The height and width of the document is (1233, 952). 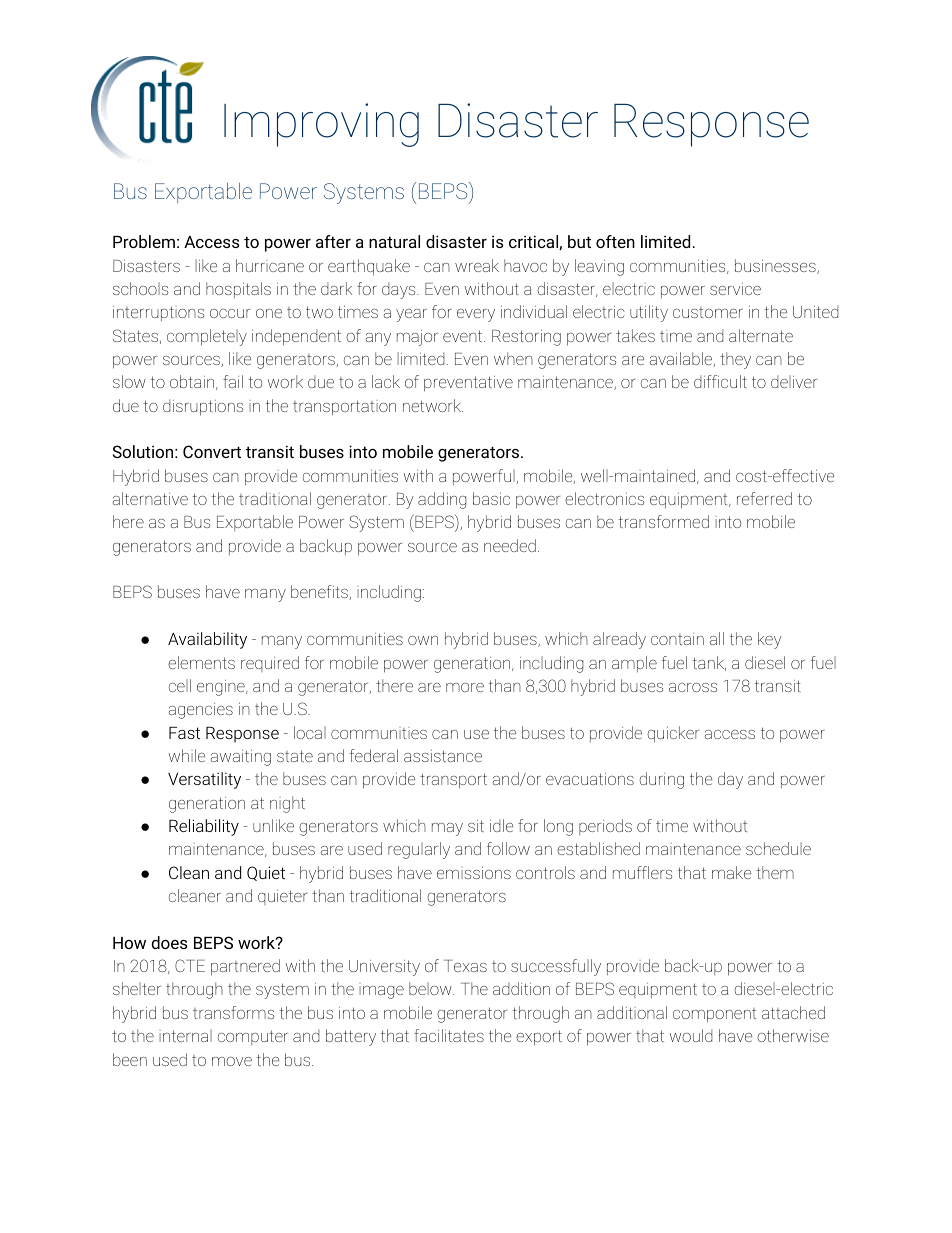 What do you see at coordinates (720, 381) in the document?
I see `difficult` at bounding box center [720, 381].
